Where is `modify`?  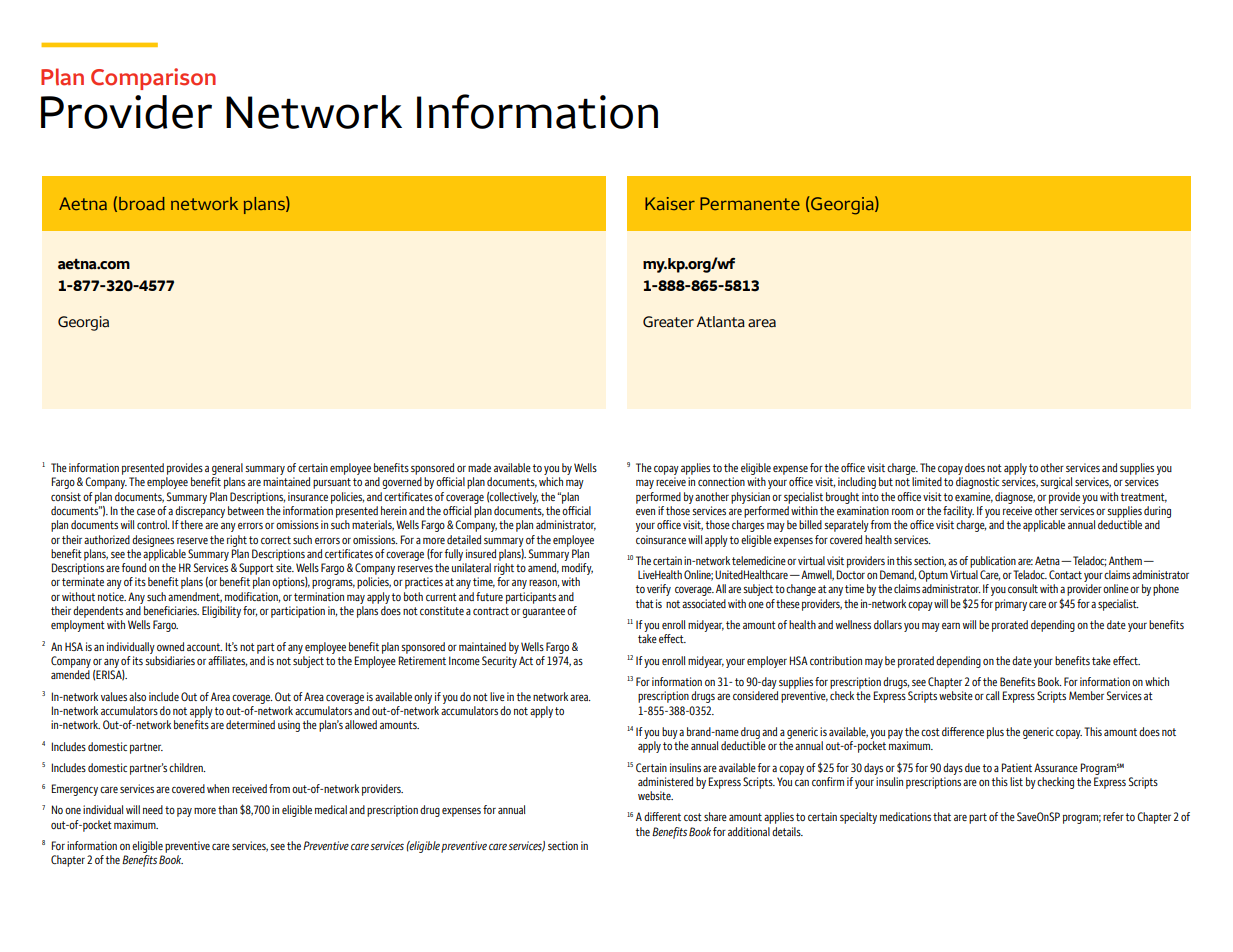 modify is located at coordinates (577, 569).
